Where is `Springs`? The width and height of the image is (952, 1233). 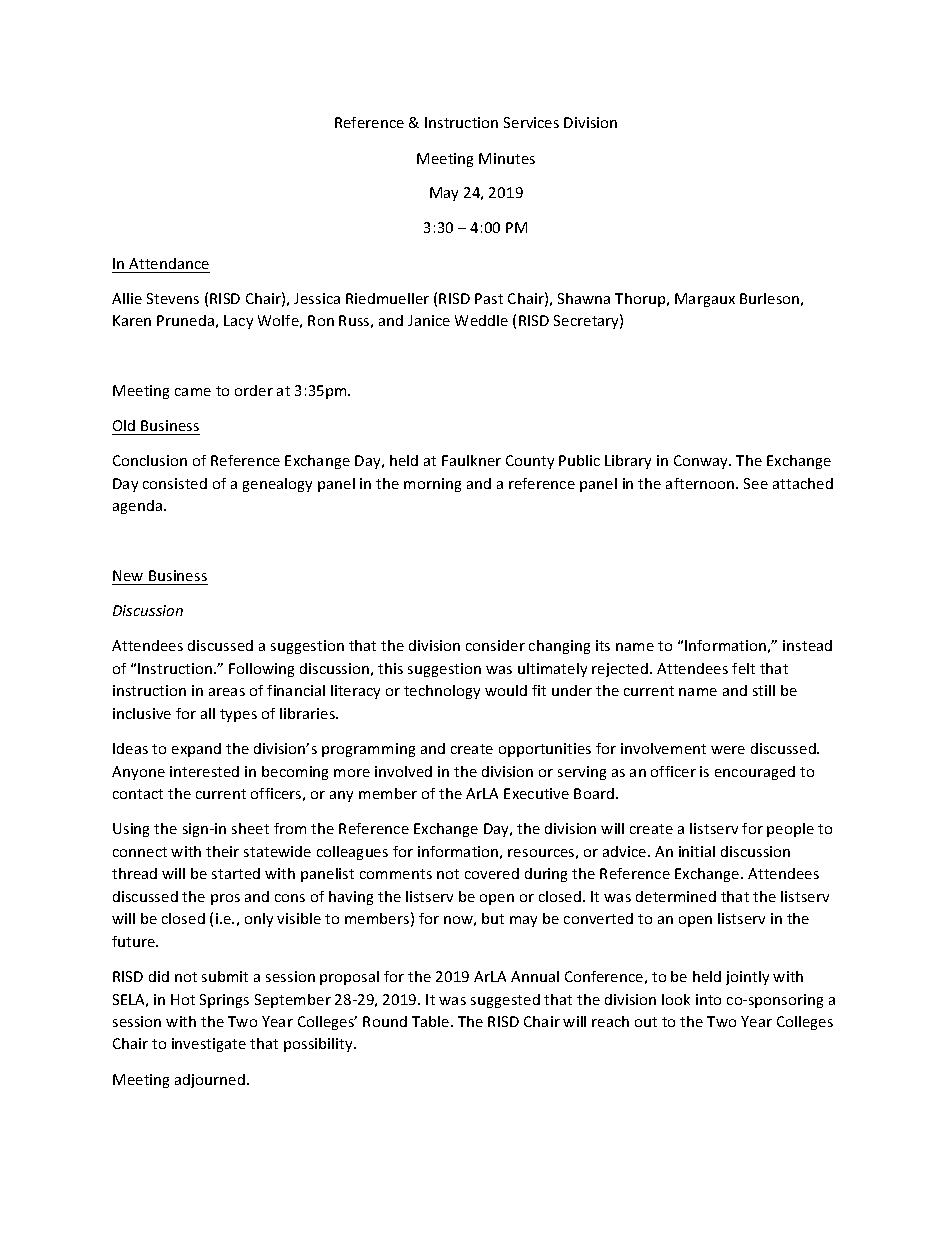
Springs is located at coordinates (224, 1001).
